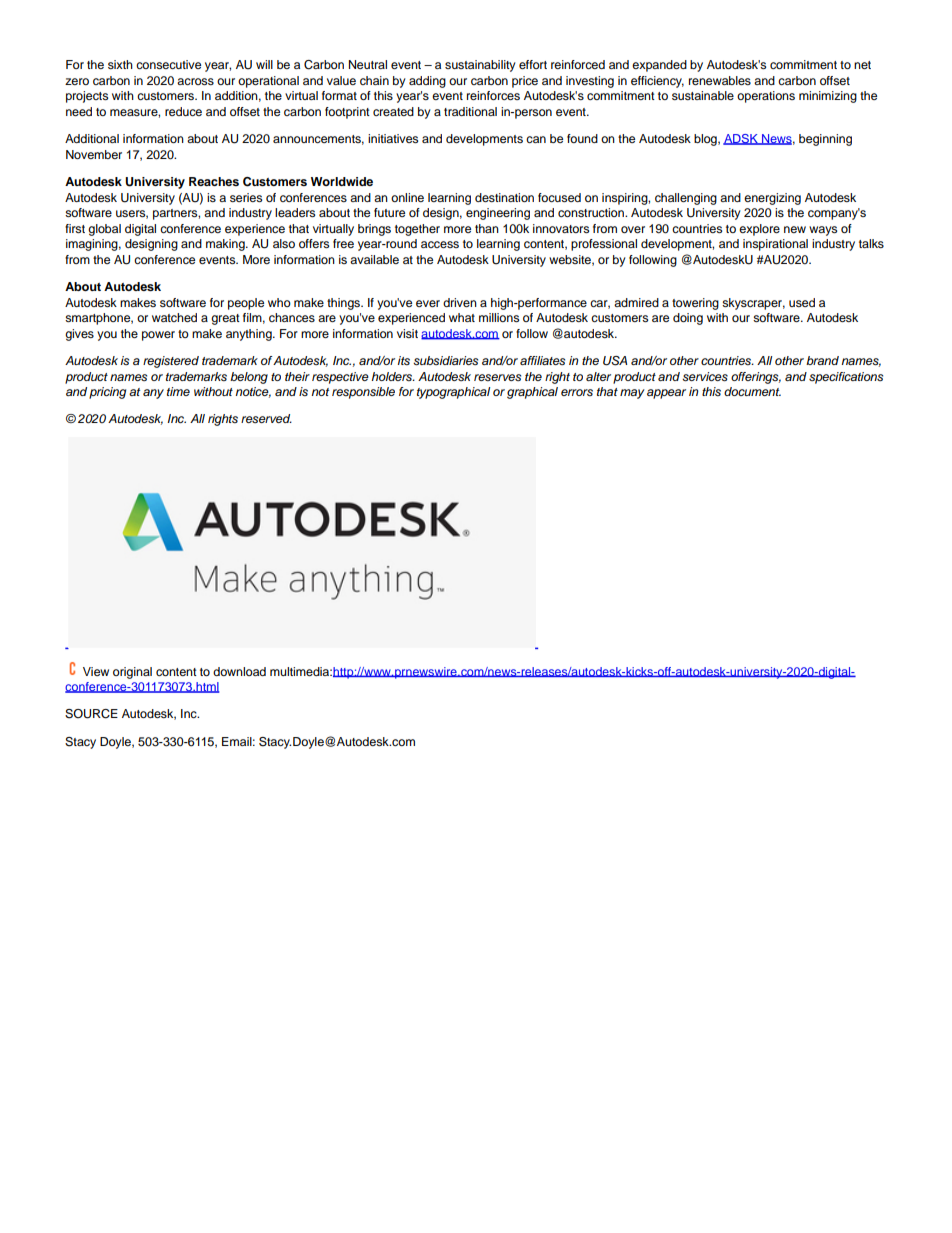 This screenshot has height=1233, width=952. What do you see at coordinates (132, 673) in the screenshot?
I see `original` at bounding box center [132, 673].
